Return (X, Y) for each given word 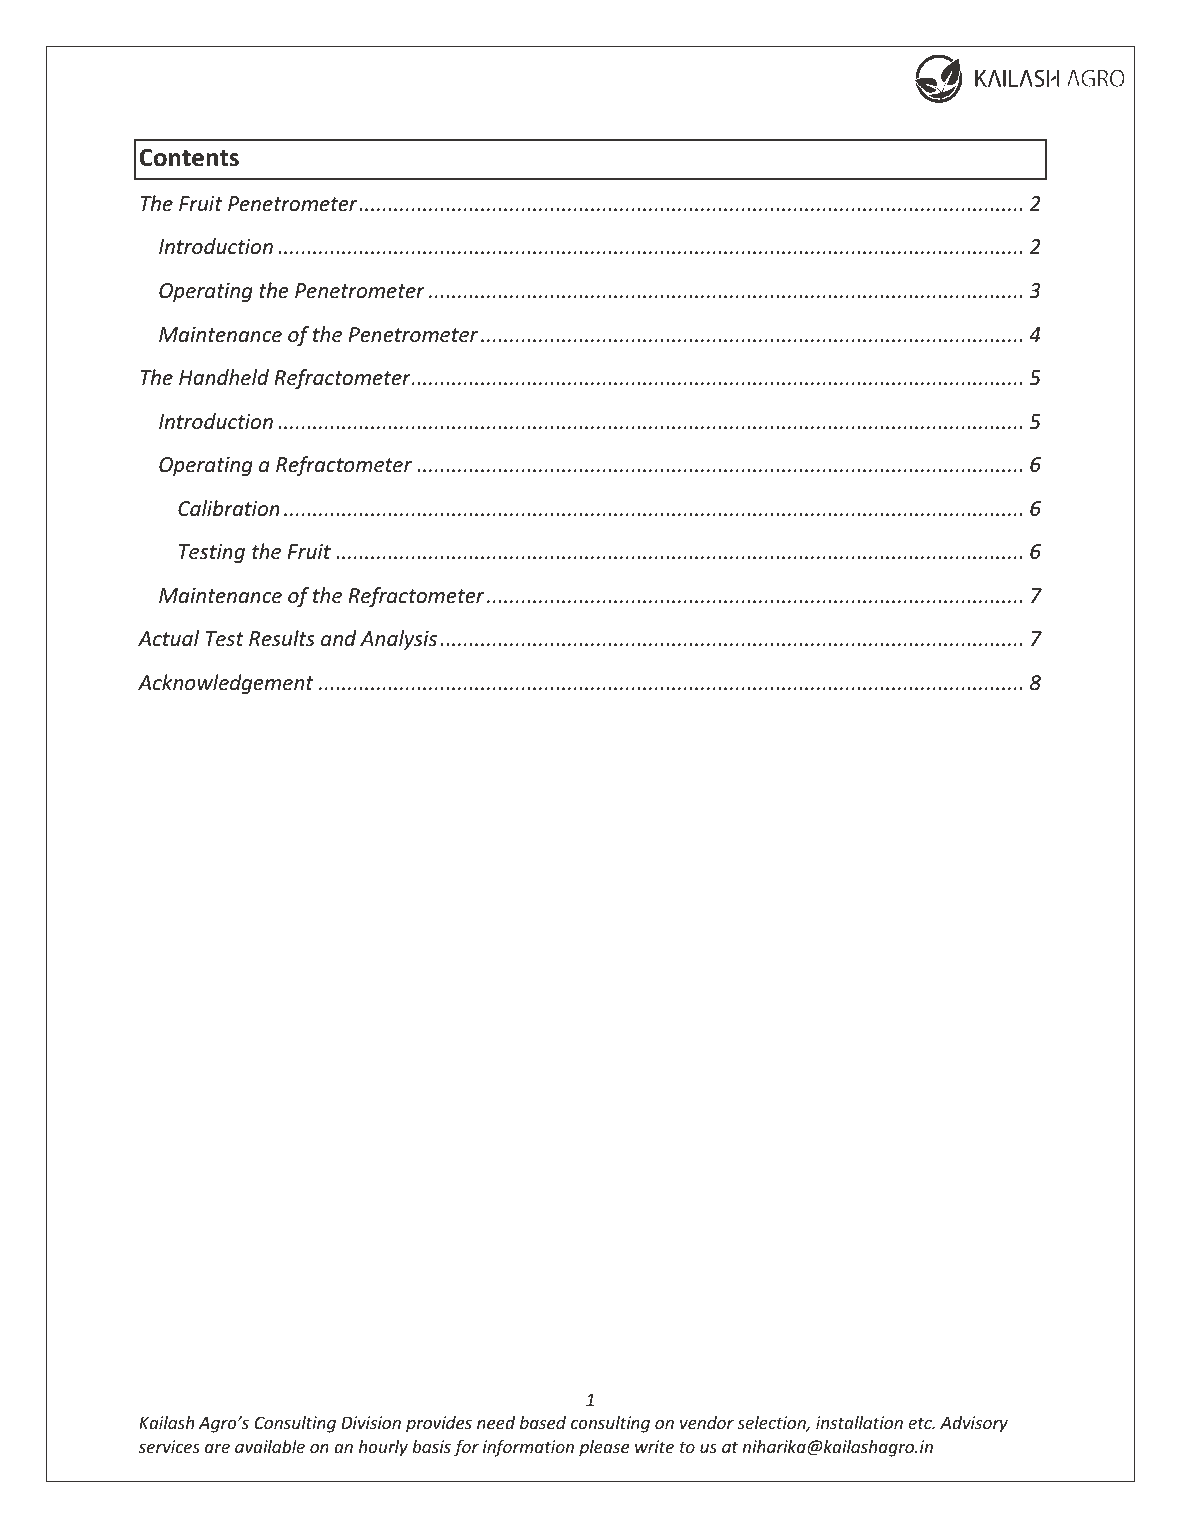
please (604, 1448)
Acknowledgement (225, 684)
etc (921, 1423)
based (543, 1422)
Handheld (224, 377)
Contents (189, 157)
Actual (168, 638)
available (270, 1446)
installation (859, 1422)
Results (282, 638)
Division (371, 1422)
